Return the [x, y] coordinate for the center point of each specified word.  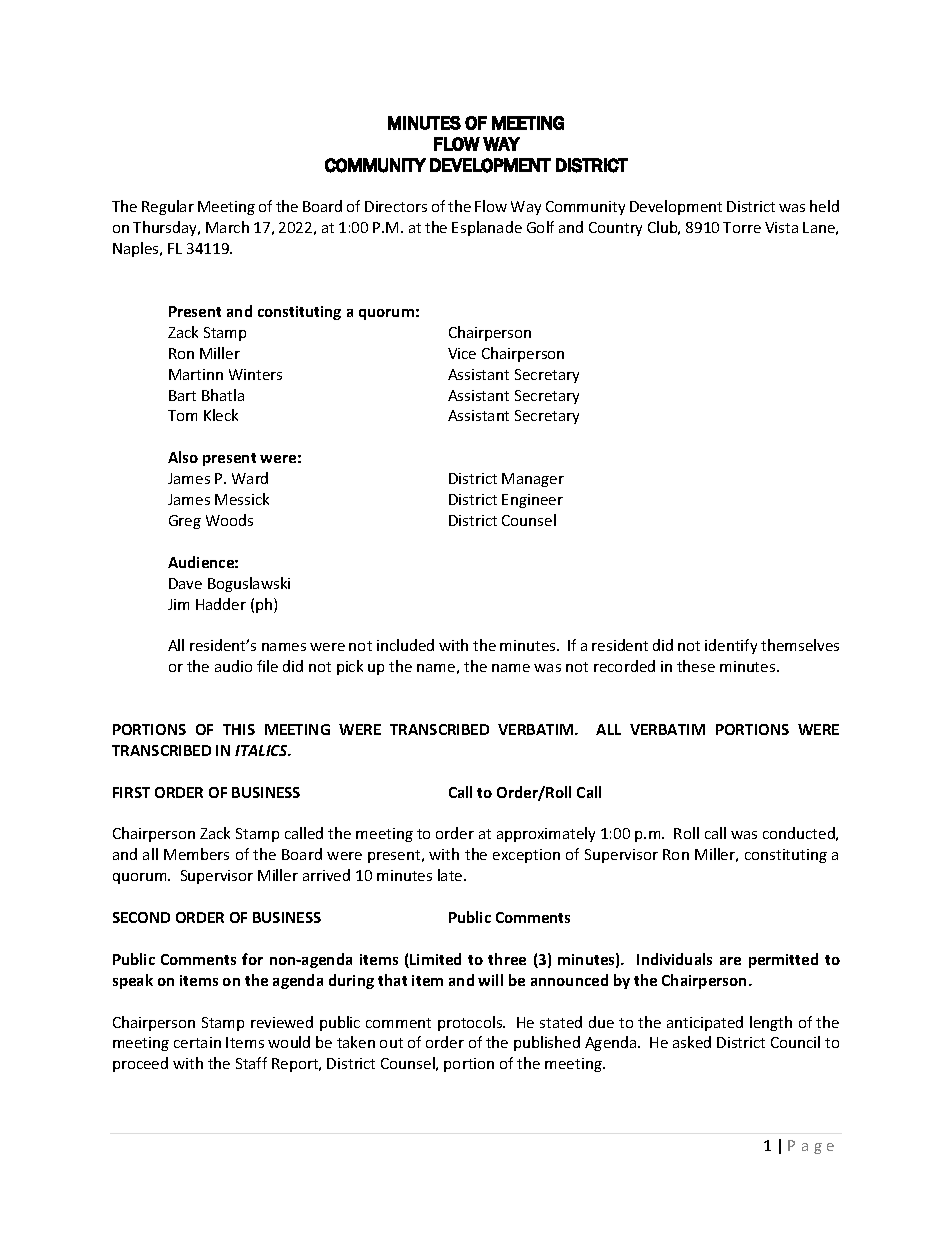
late [451, 875]
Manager [533, 480]
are [730, 961]
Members [196, 854]
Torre [742, 227]
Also [183, 457]
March [227, 227]
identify [731, 646]
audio [233, 666]
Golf [540, 227]
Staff [251, 1063]
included [405, 645]
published [547, 1043]
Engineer [532, 501]
